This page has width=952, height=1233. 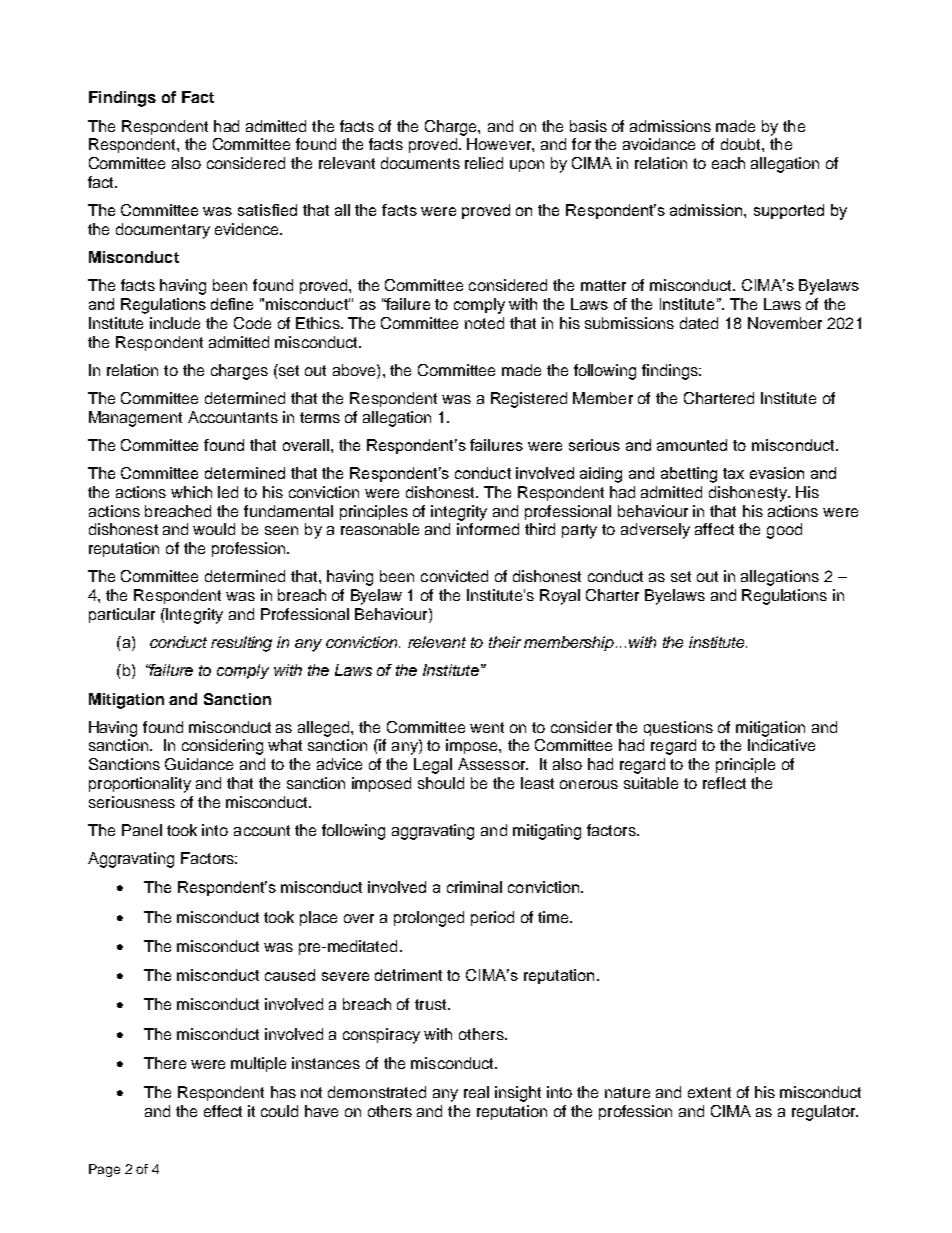 What do you see at coordinates (709, 1092) in the page?
I see `extent` at bounding box center [709, 1092].
